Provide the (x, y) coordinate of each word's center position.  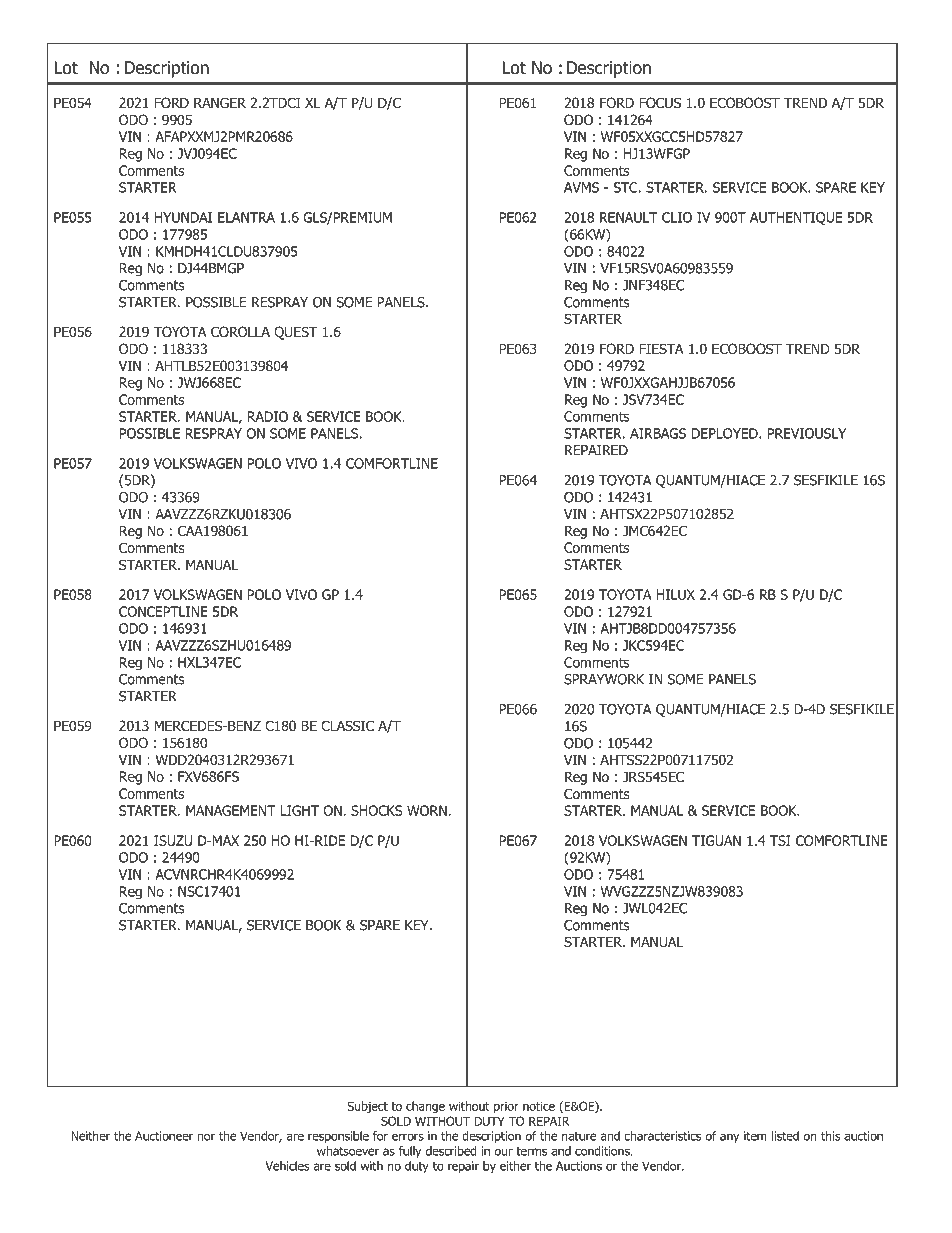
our (504, 1152)
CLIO (677, 217)
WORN (428, 810)
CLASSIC (347, 725)
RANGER (220, 102)
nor (206, 1137)
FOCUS (660, 102)
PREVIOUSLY (806, 433)
